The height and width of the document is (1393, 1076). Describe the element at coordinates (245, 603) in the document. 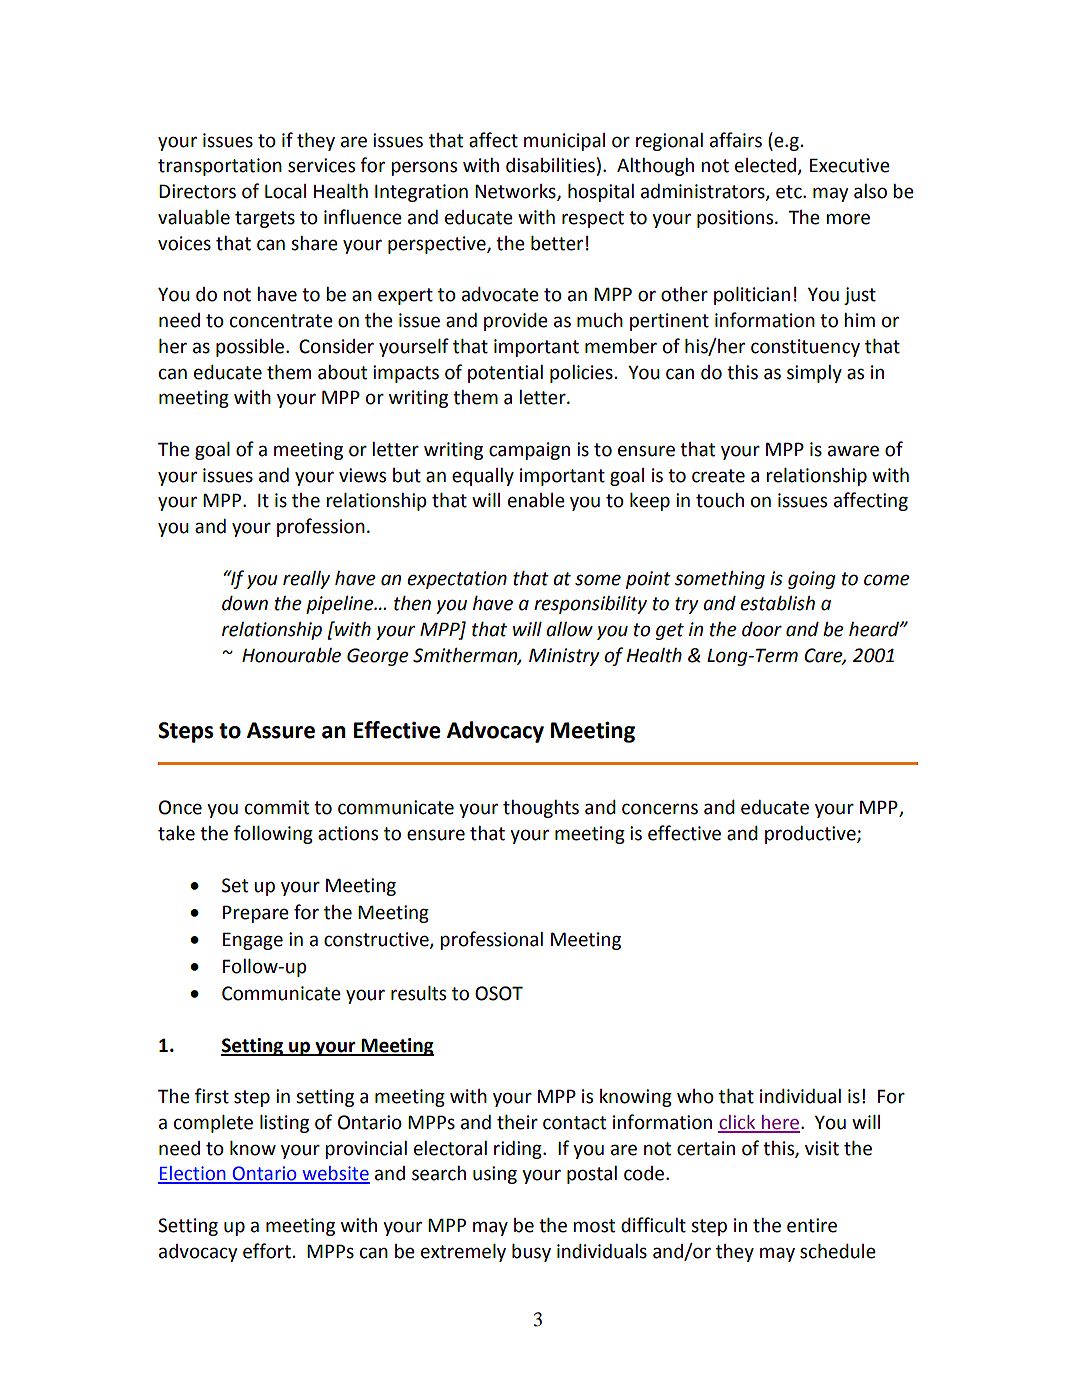

I see `down` at that location.
